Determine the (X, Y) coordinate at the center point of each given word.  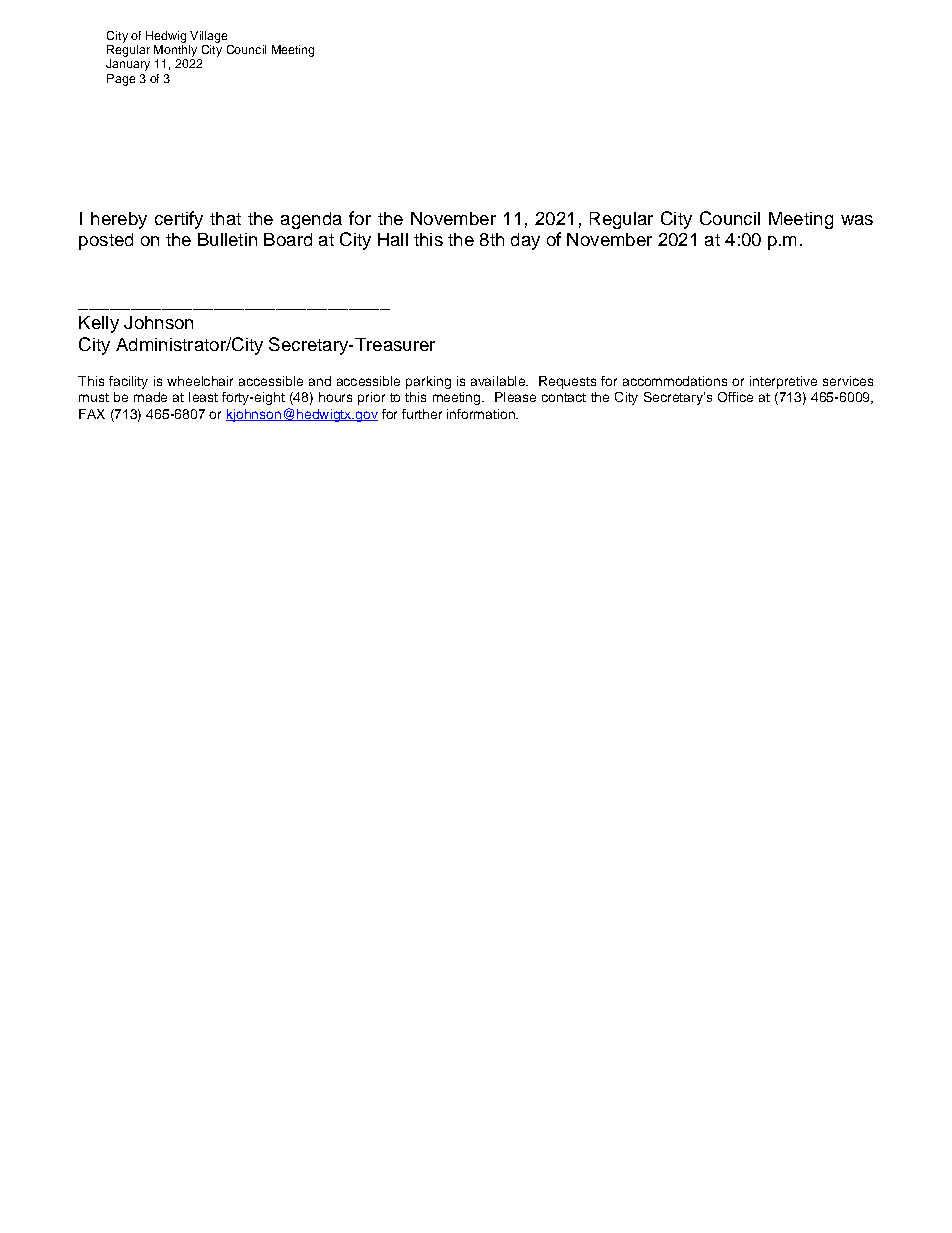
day (525, 241)
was (857, 220)
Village (208, 37)
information (482, 414)
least (203, 397)
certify (179, 220)
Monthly (175, 51)
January (128, 65)
